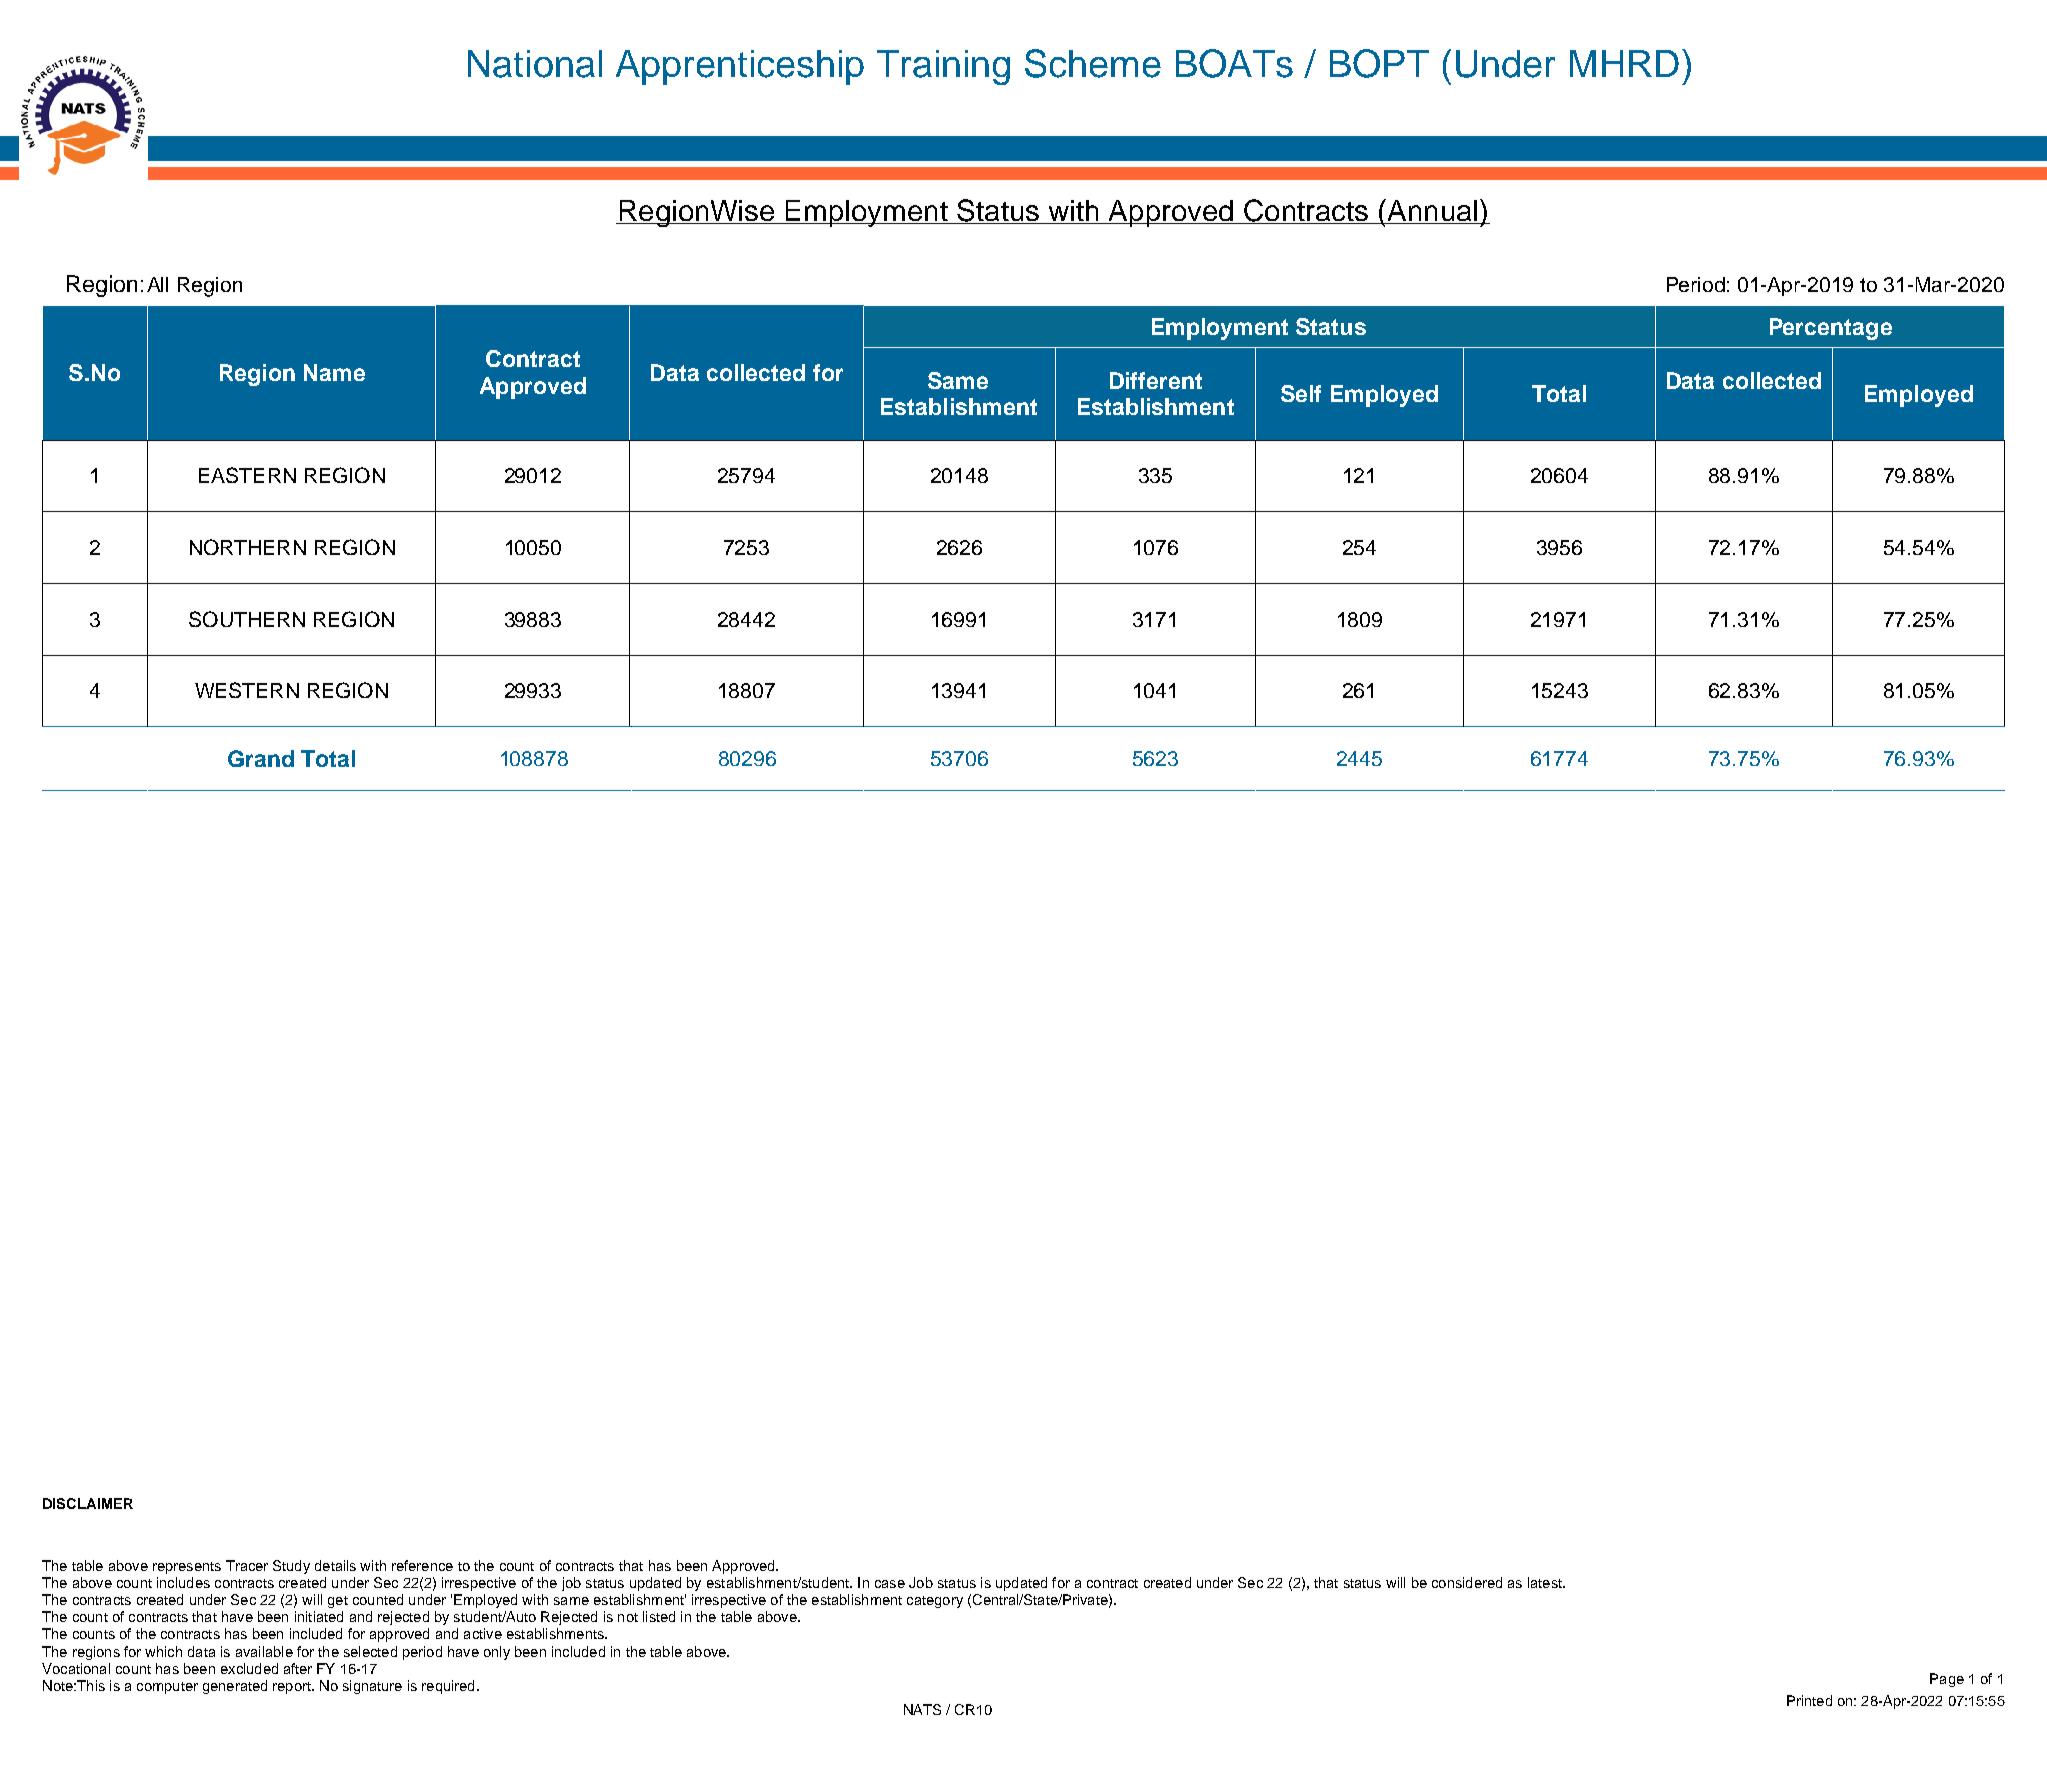  I want to click on DISCLAIMER, so click(88, 1503).
